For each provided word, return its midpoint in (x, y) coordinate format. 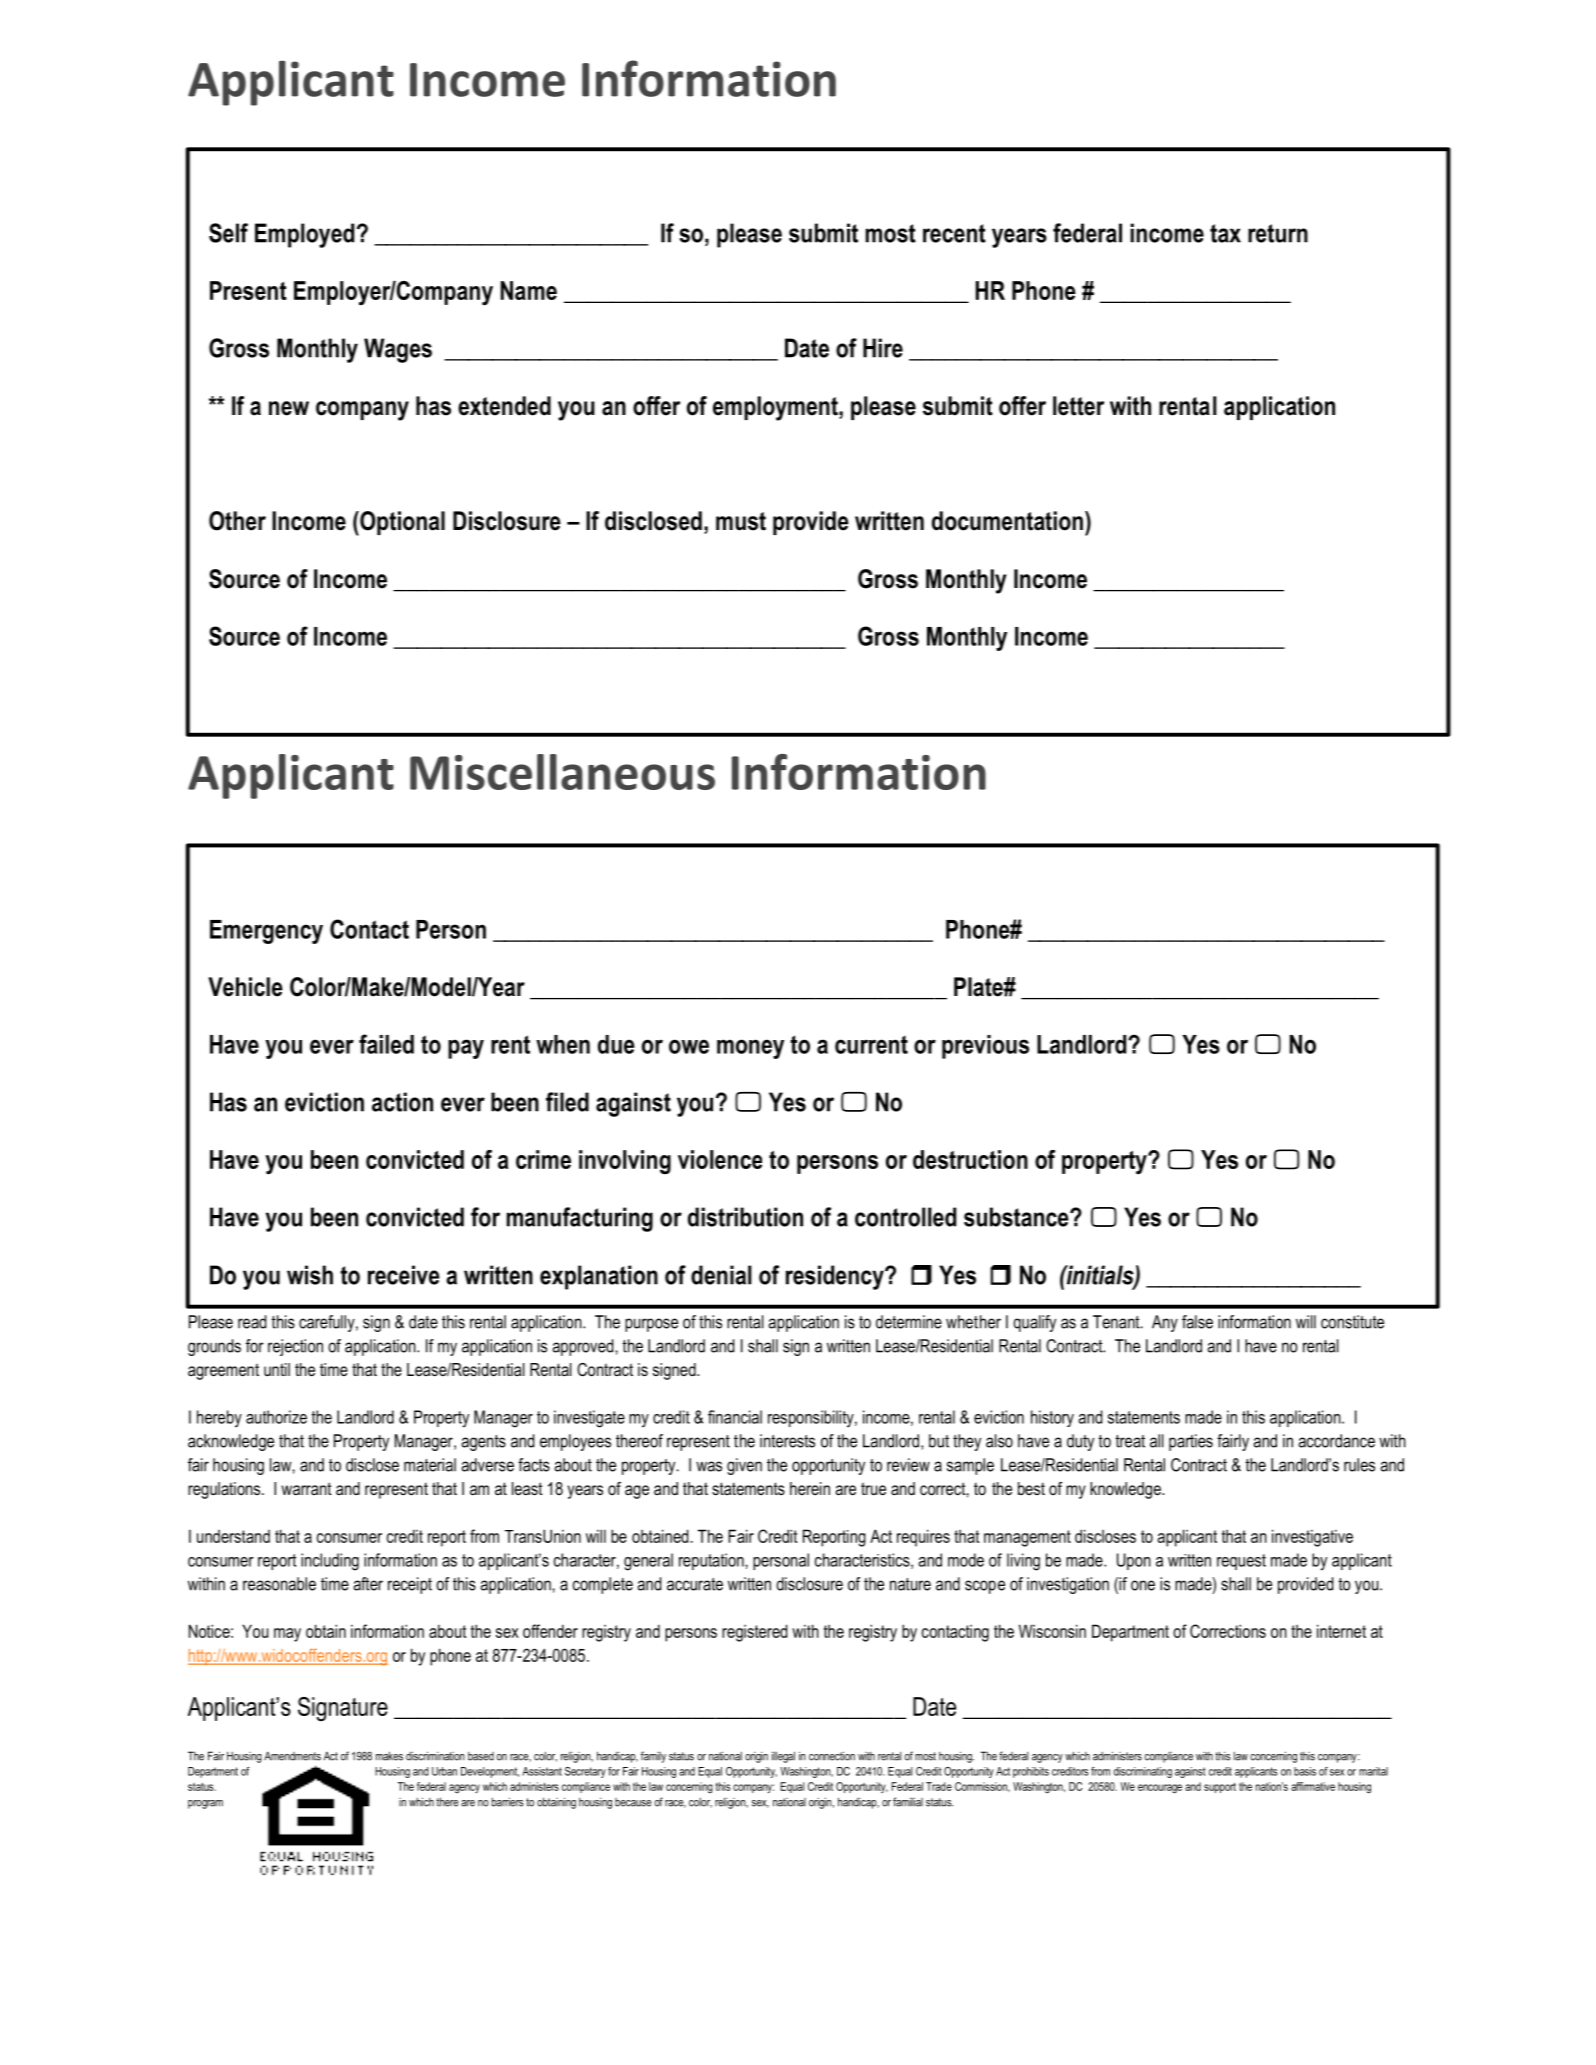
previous (985, 1047)
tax (1225, 233)
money (750, 1049)
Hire (883, 348)
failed (386, 1044)
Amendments (292, 1756)
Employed (304, 235)
